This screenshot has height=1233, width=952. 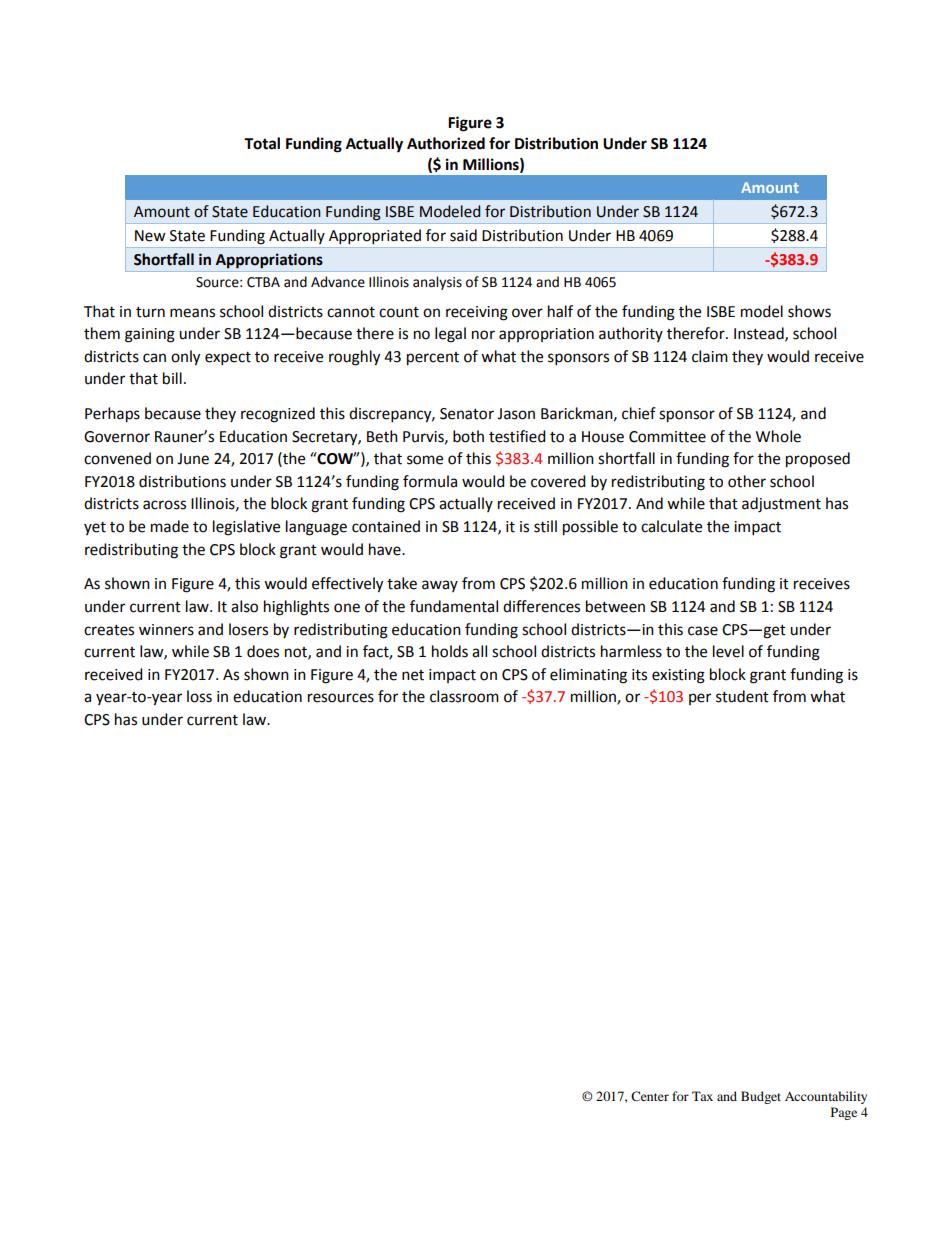 What do you see at coordinates (464, 696) in the screenshot?
I see `classroom` at bounding box center [464, 696].
